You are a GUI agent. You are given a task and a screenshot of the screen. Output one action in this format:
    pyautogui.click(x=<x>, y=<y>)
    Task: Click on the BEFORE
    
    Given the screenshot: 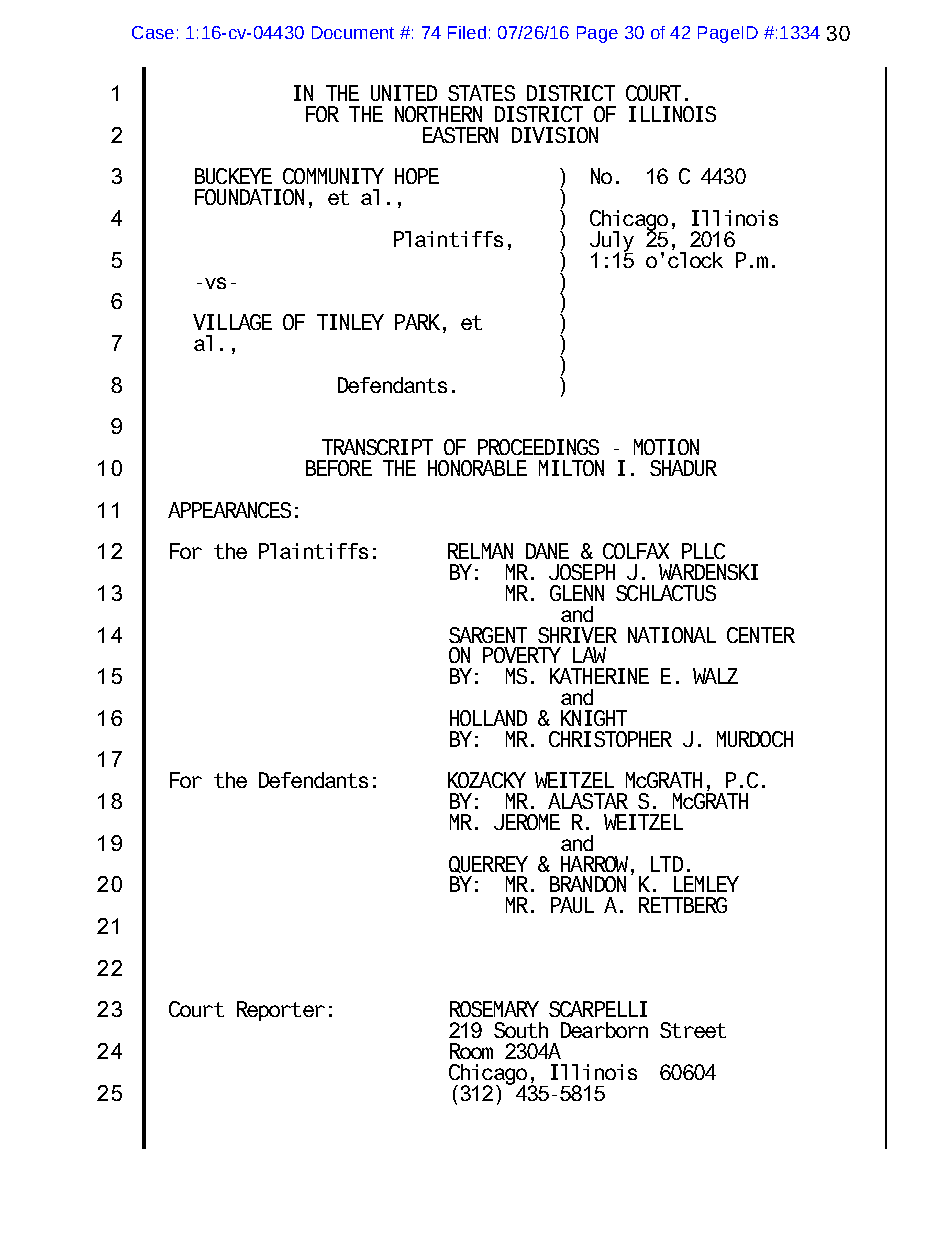 What is the action you would take?
    pyautogui.click(x=339, y=468)
